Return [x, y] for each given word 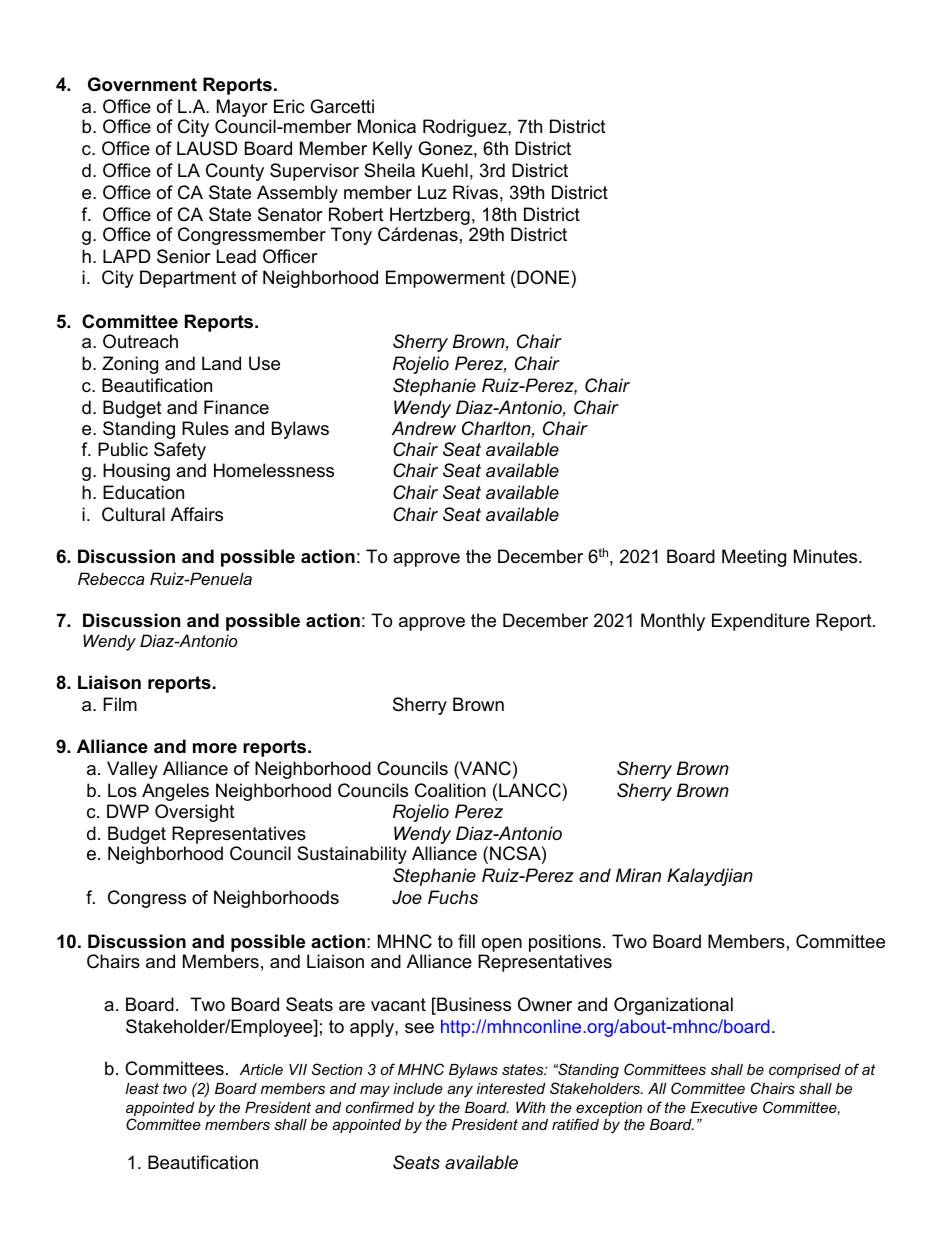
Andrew [424, 428]
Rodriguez [466, 128]
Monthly [673, 622]
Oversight [195, 813]
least [142, 1088]
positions [565, 943]
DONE [543, 279]
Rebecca [111, 578]
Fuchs [453, 897]
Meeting [754, 558]
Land [221, 363]
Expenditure [761, 622]
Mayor [242, 109]
